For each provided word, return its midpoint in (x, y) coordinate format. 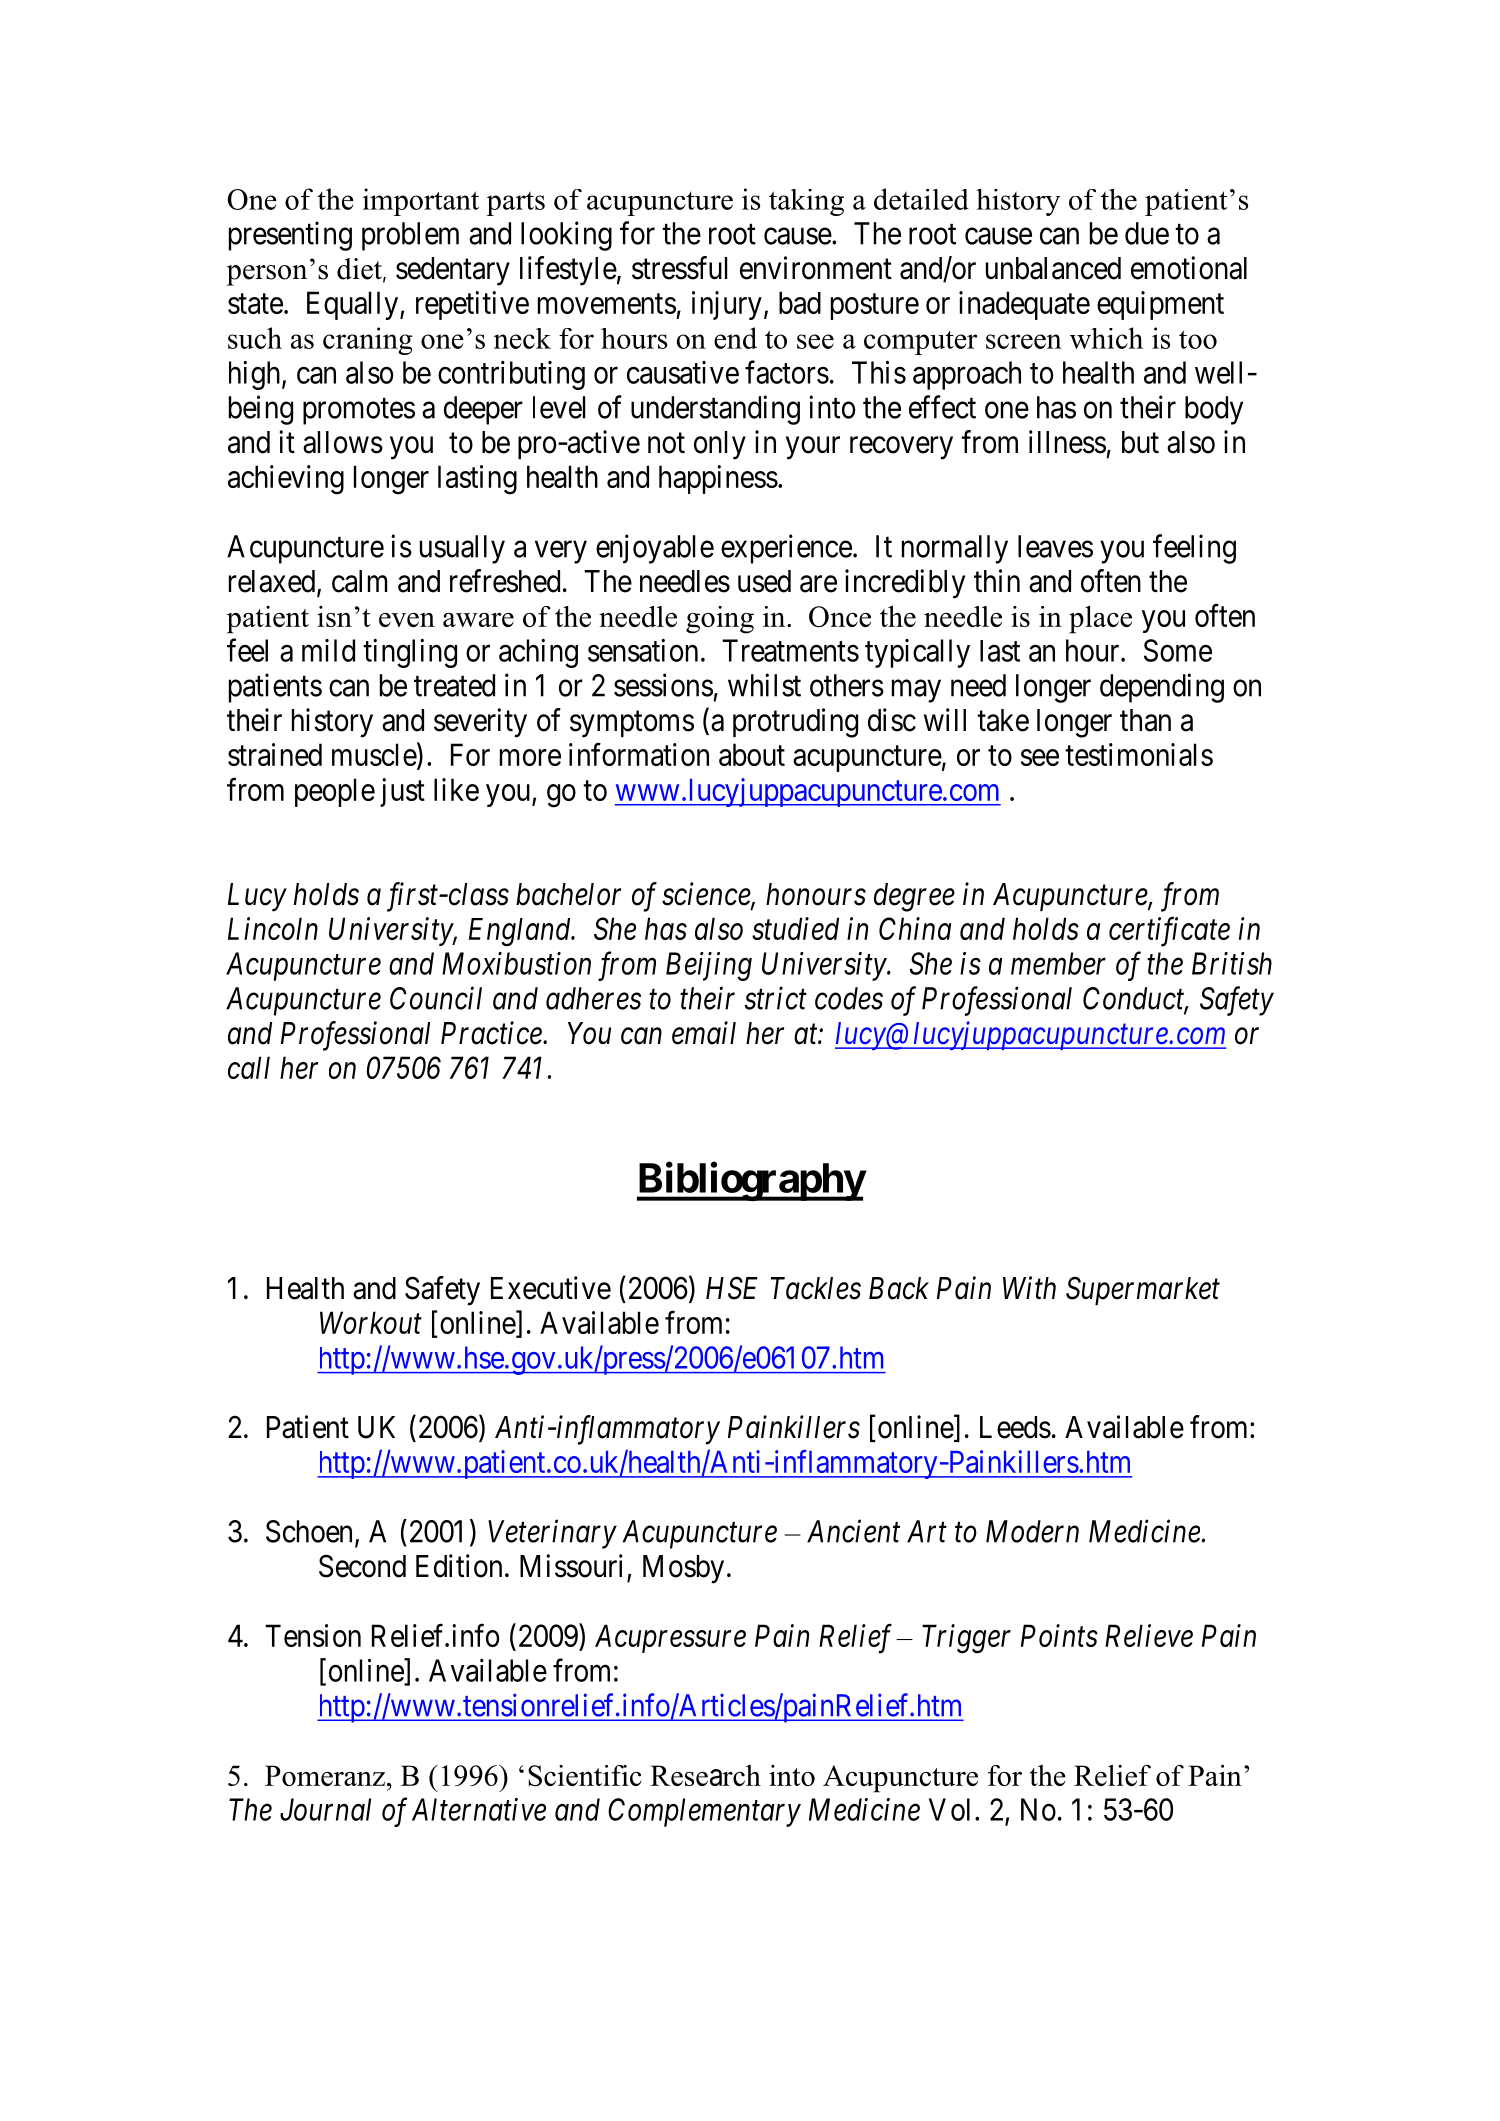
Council (436, 998)
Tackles (816, 1288)
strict (776, 998)
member (1058, 963)
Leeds (1015, 1427)
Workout (371, 1322)
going (720, 620)
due (1147, 233)
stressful (679, 268)
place (1100, 619)
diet (360, 270)
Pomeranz (325, 1775)
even (407, 620)
